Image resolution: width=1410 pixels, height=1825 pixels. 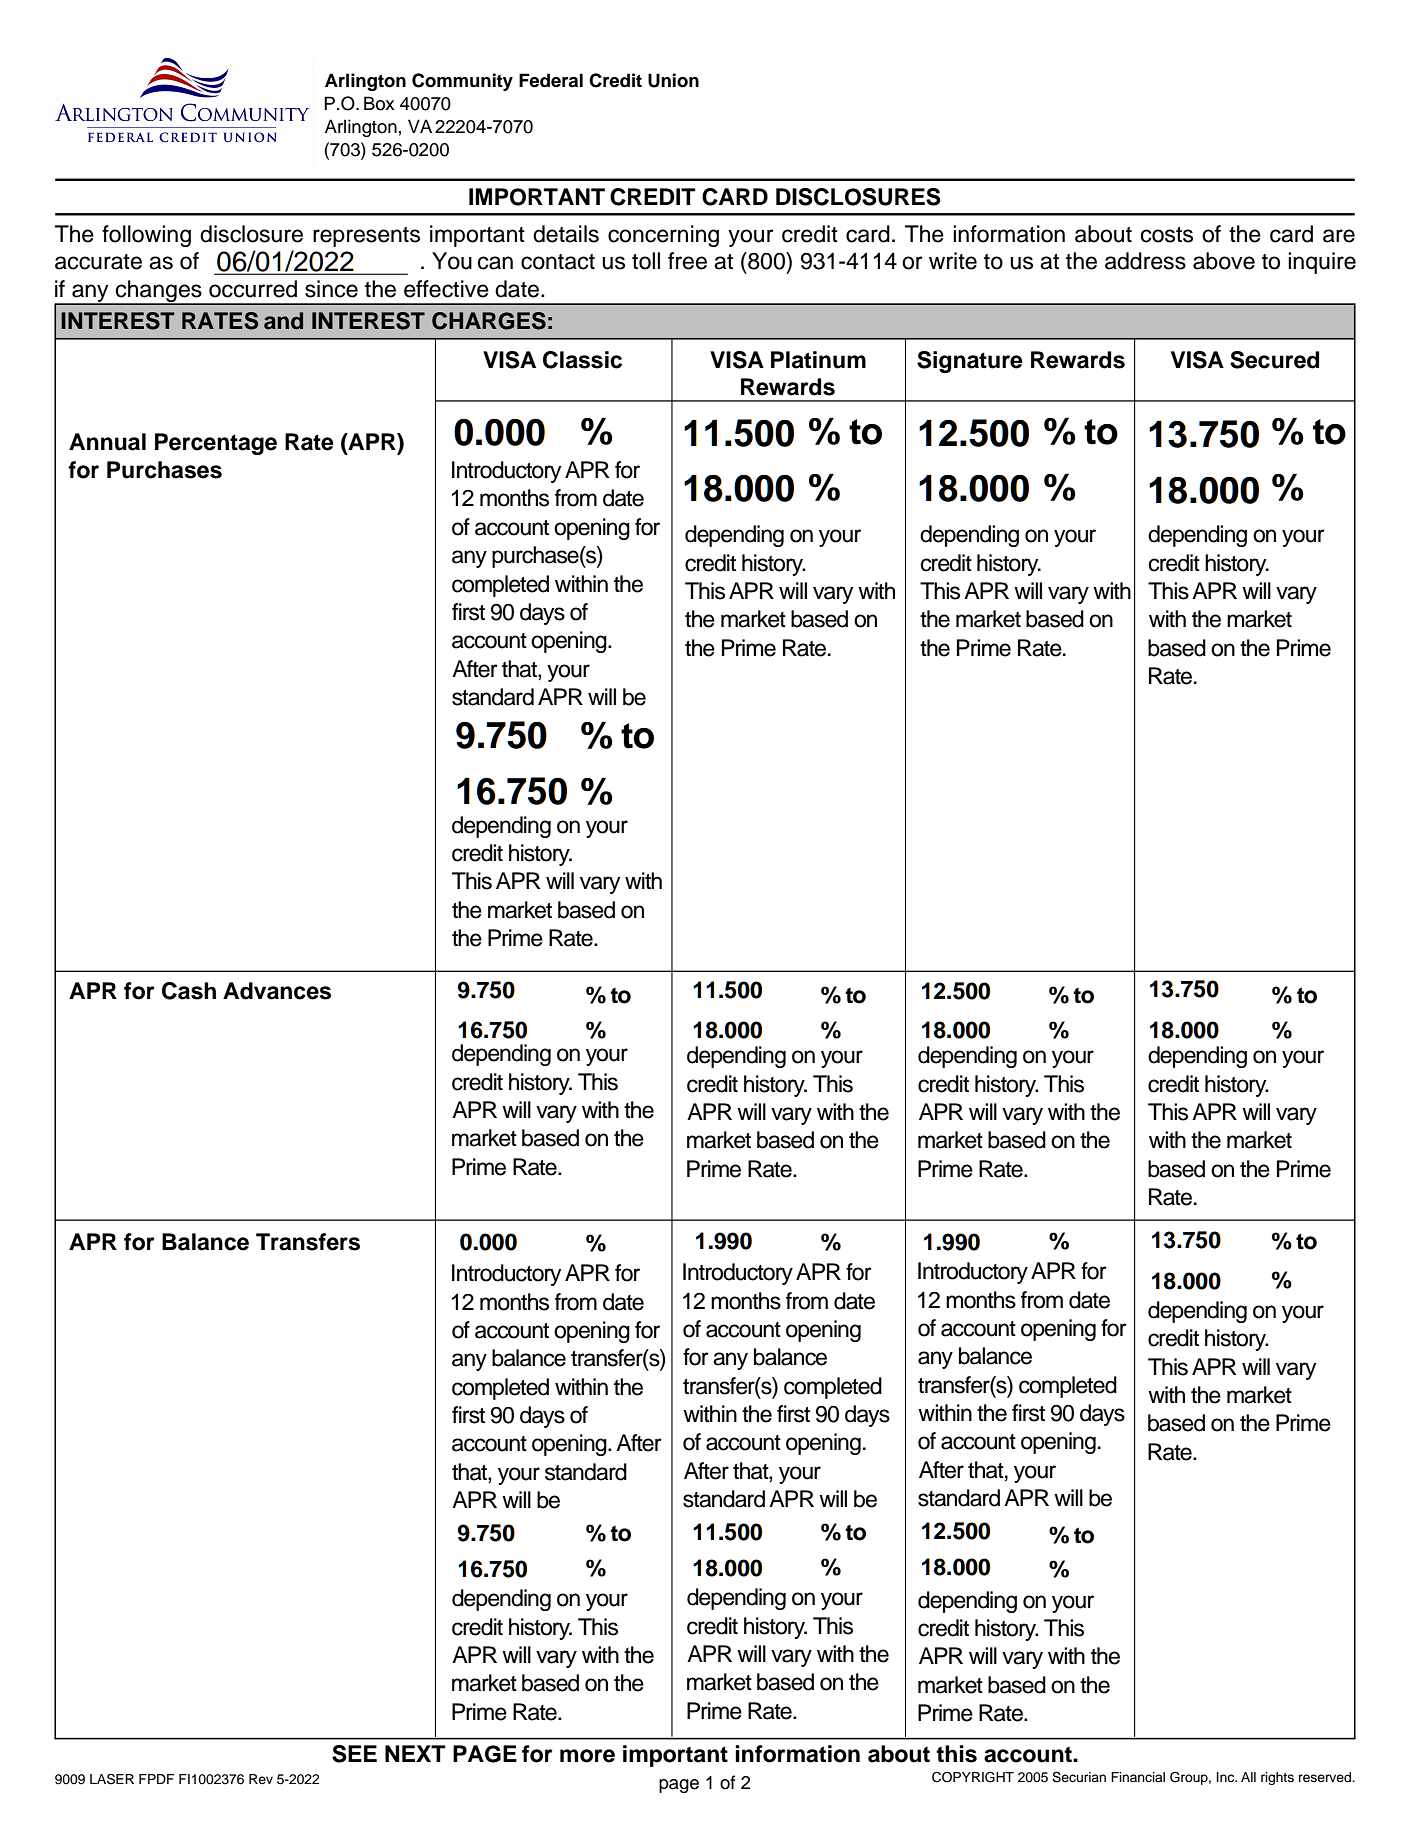 I want to click on costs, so click(x=1167, y=235).
